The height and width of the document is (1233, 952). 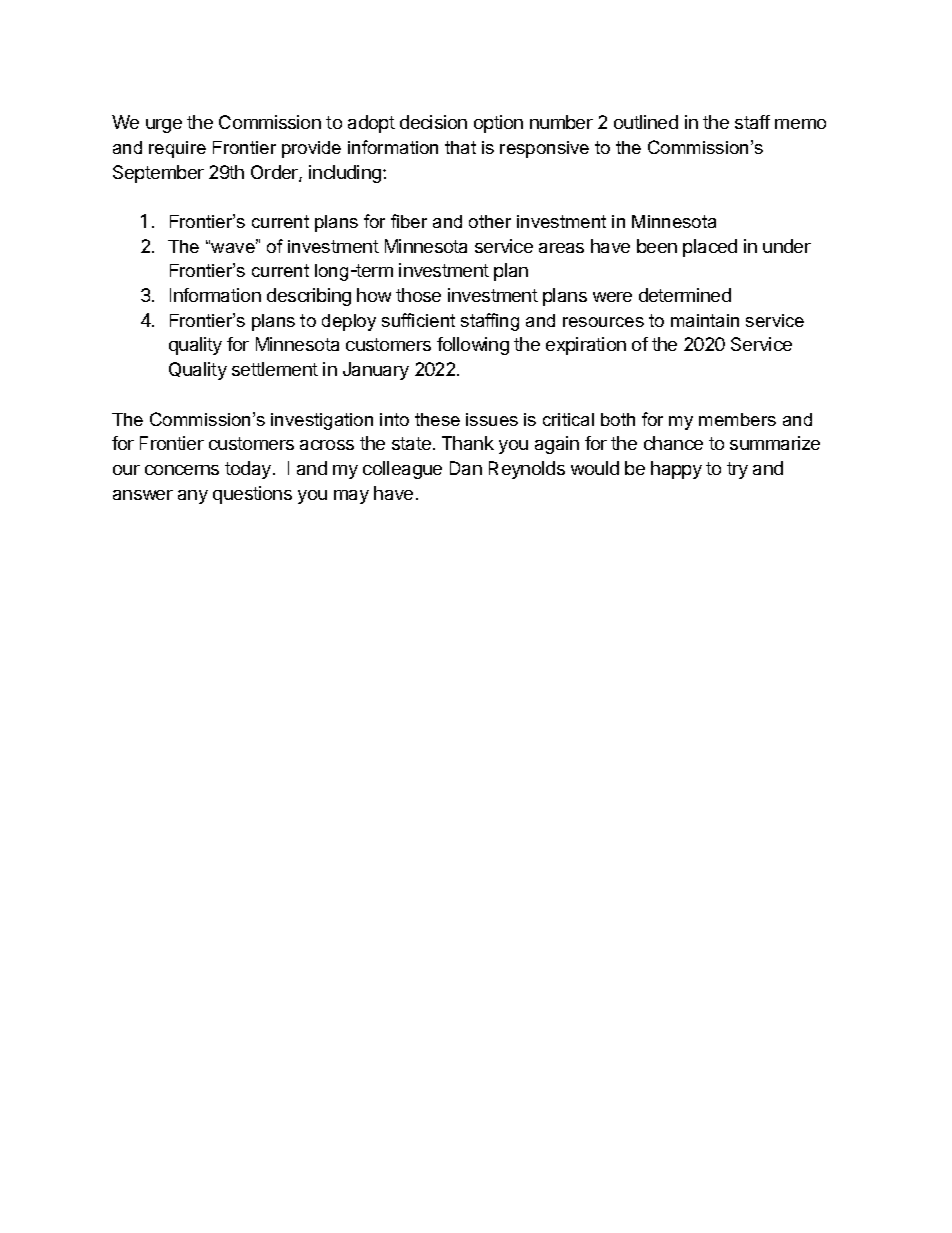 I want to click on members, so click(x=737, y=419).
